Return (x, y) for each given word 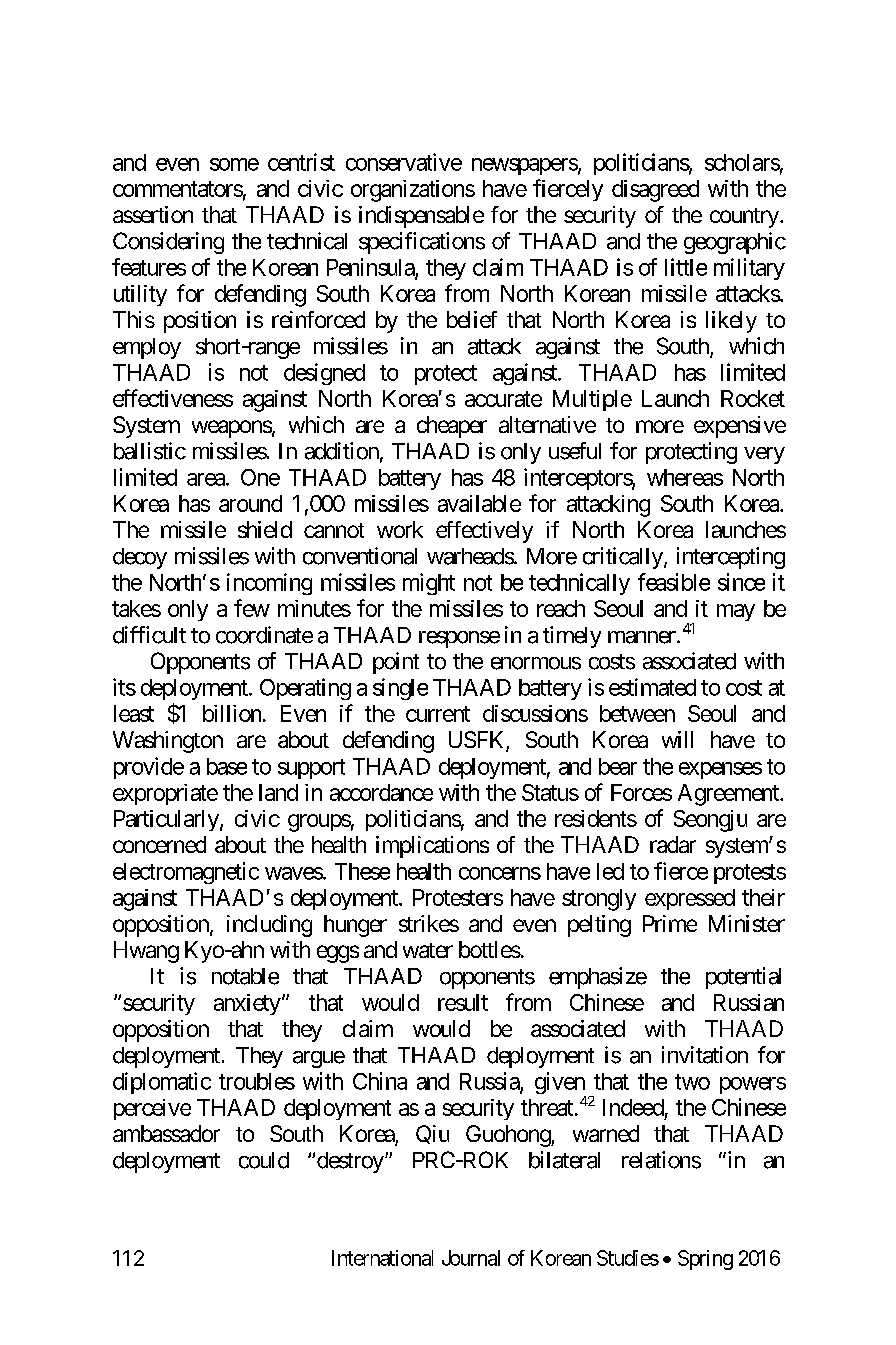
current (438, 714)
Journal (471, 1258)
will (677, 739)
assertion (153, 214)
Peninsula (371, 268)
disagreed (655, 191)
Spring (705, 1260)
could (264, 1160)
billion (232, 713)
